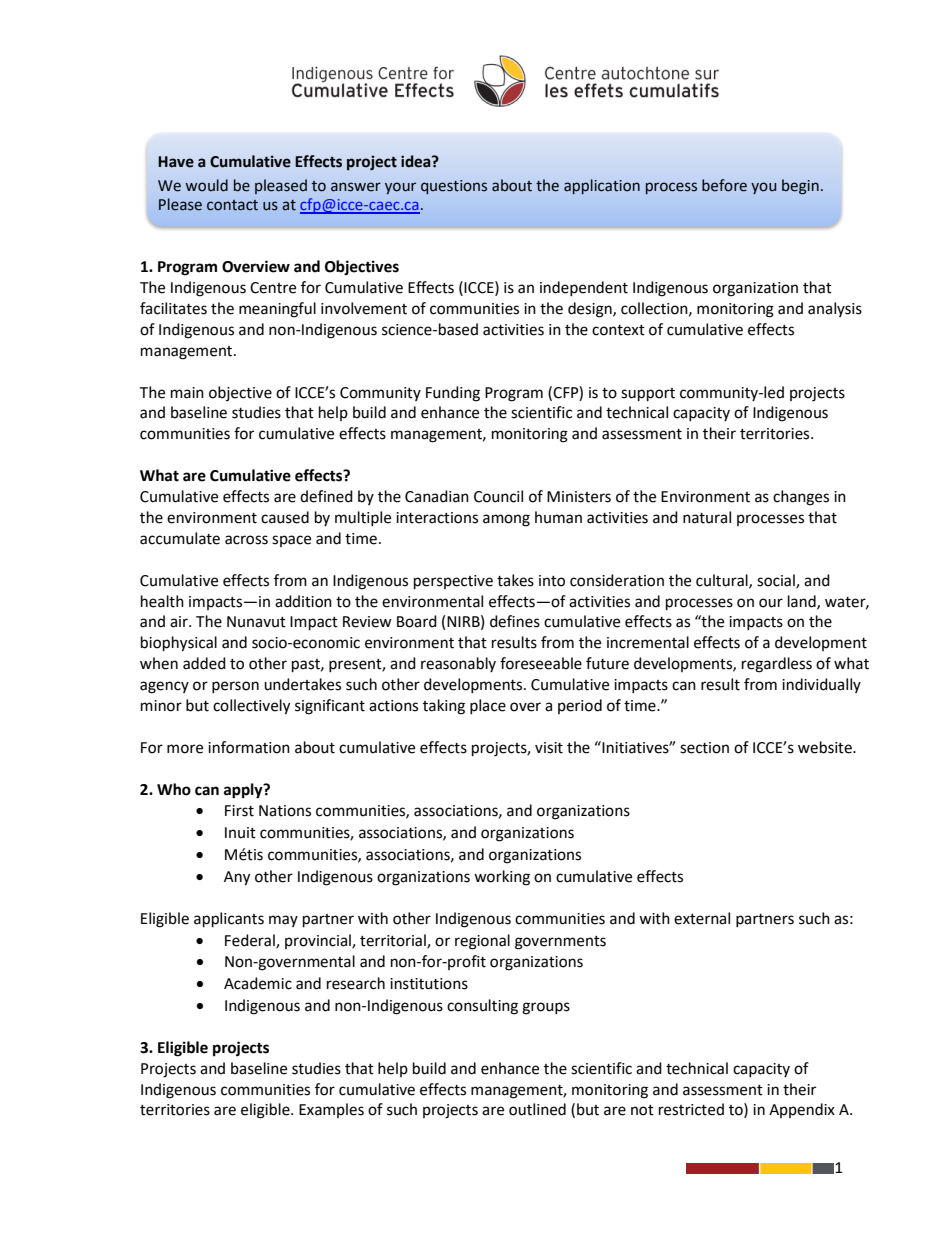  What do you see at coordinates (237, 878) in the screenshot?
I see `Any` at bounding box center [237, 878].
